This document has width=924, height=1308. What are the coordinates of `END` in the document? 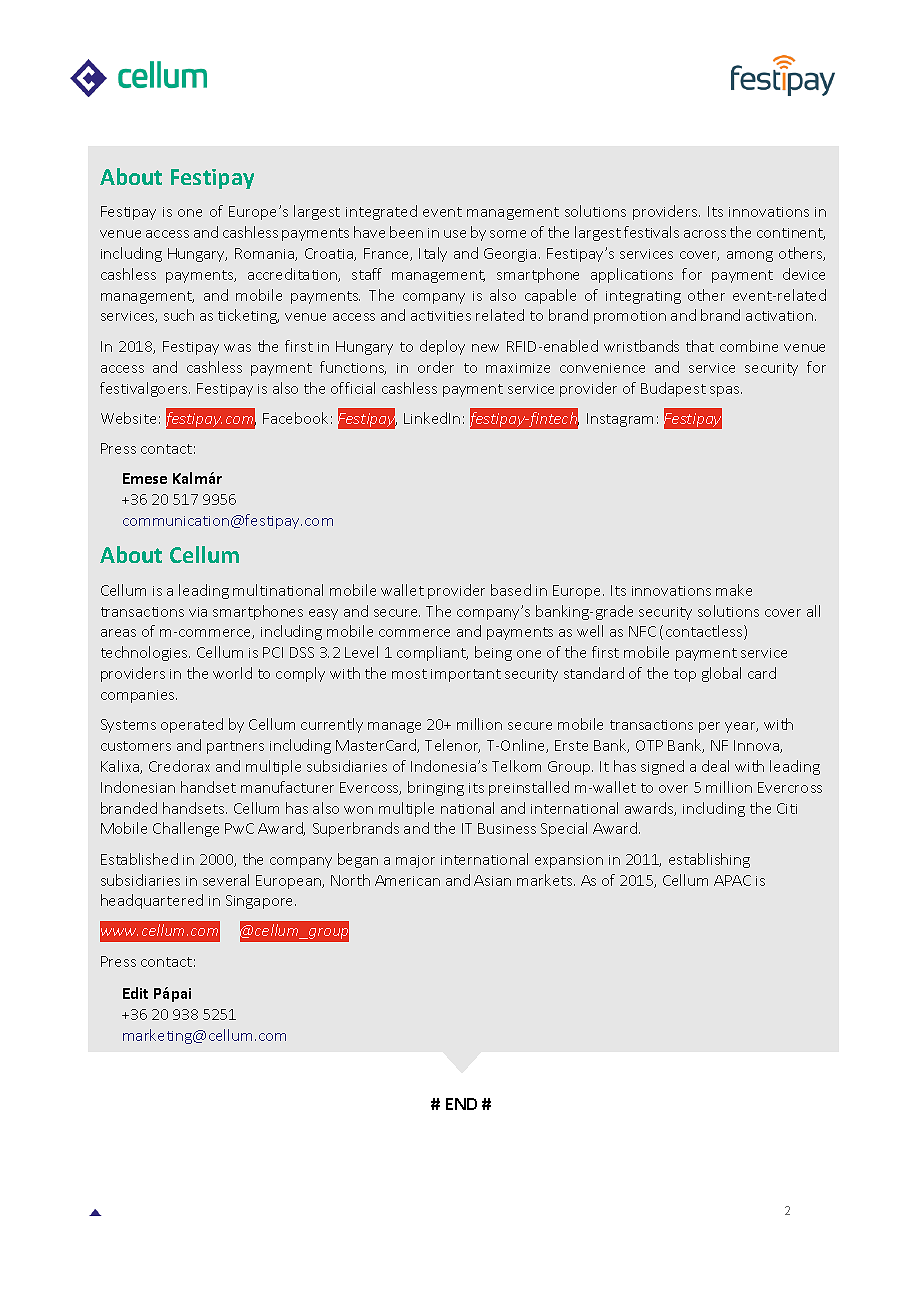 It's located at (461, 1104).
